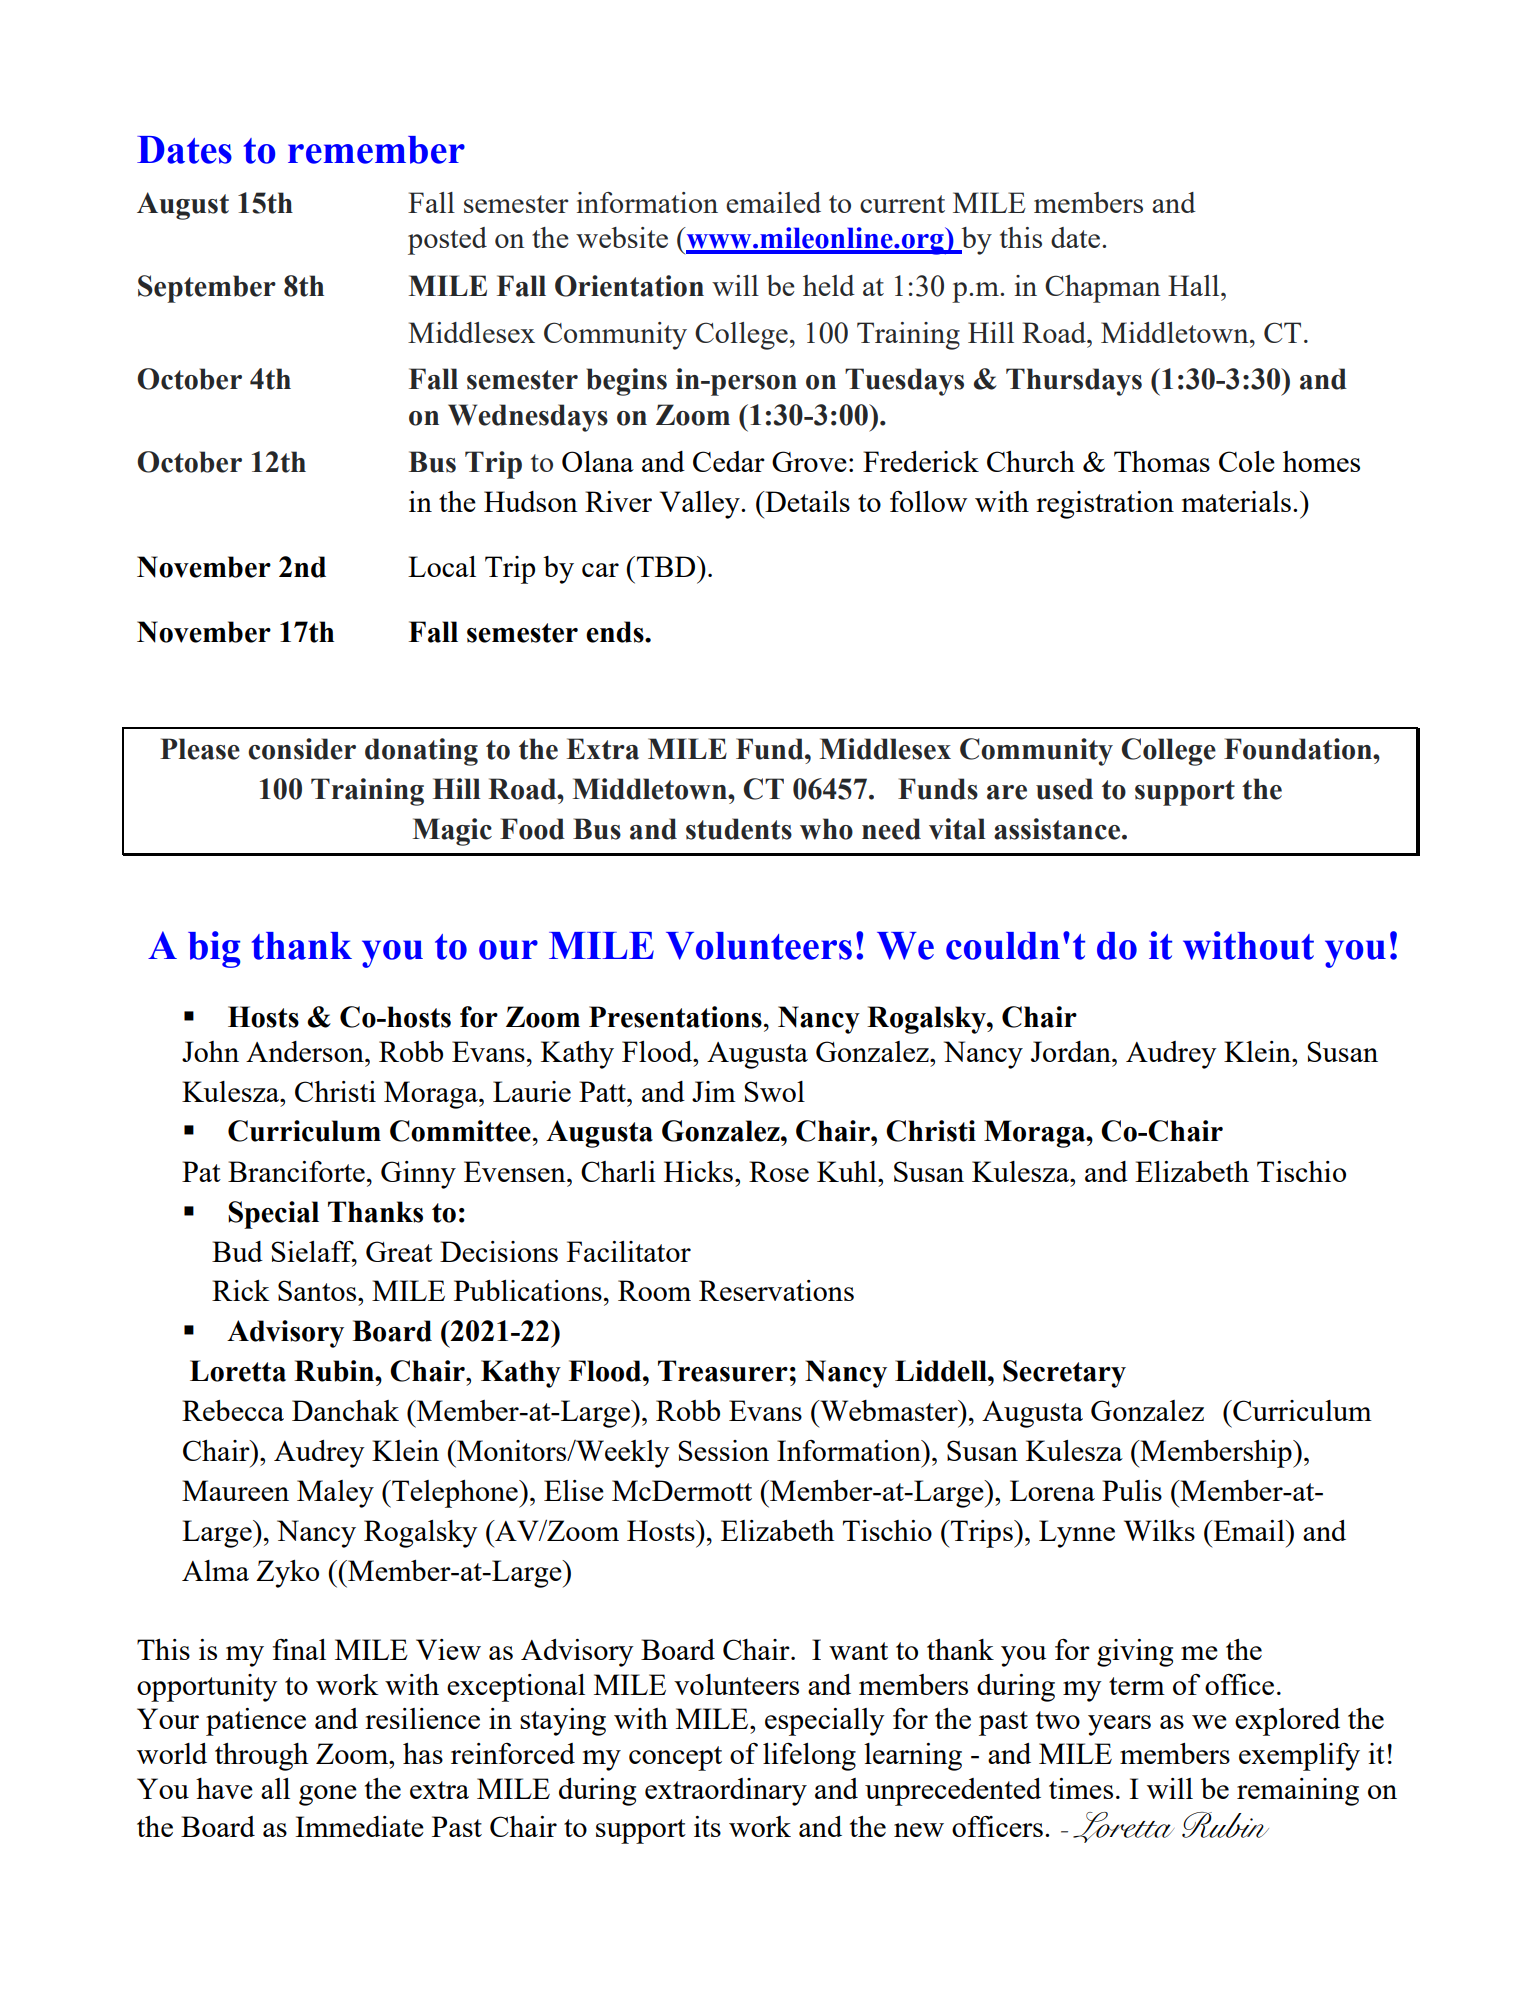  What do you see at coordinates (809, 1756) in the screenshot?
I see `lifelong` at bounding box center [809, 1756].
